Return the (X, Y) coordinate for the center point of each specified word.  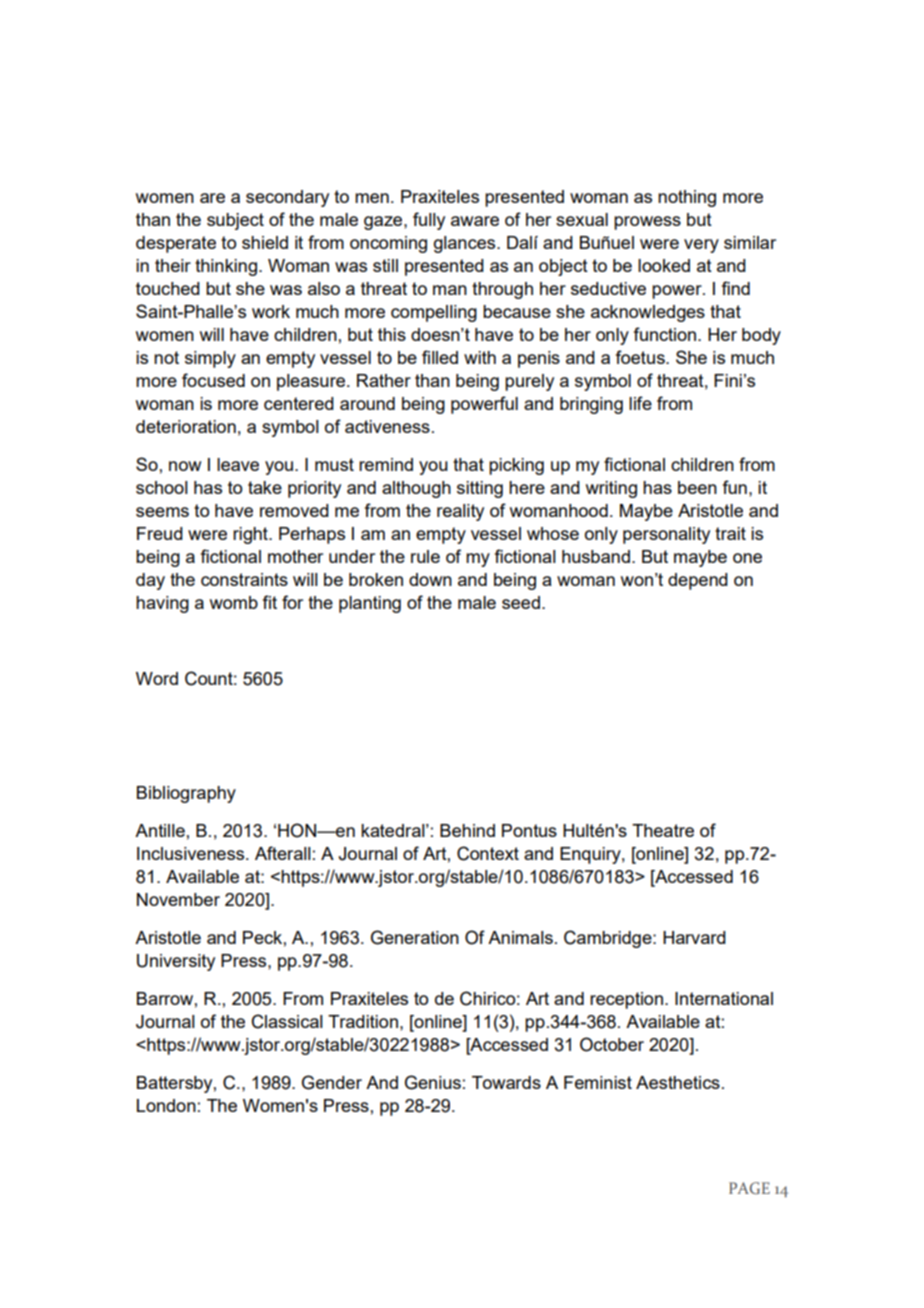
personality (666, 535)
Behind (467, 830)
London (166, 1105)
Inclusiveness (192, 853)
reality (460, 512)
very (701, 246)
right (251, 535)
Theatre (663, 830)
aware (475, 221)
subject (235, 221)
